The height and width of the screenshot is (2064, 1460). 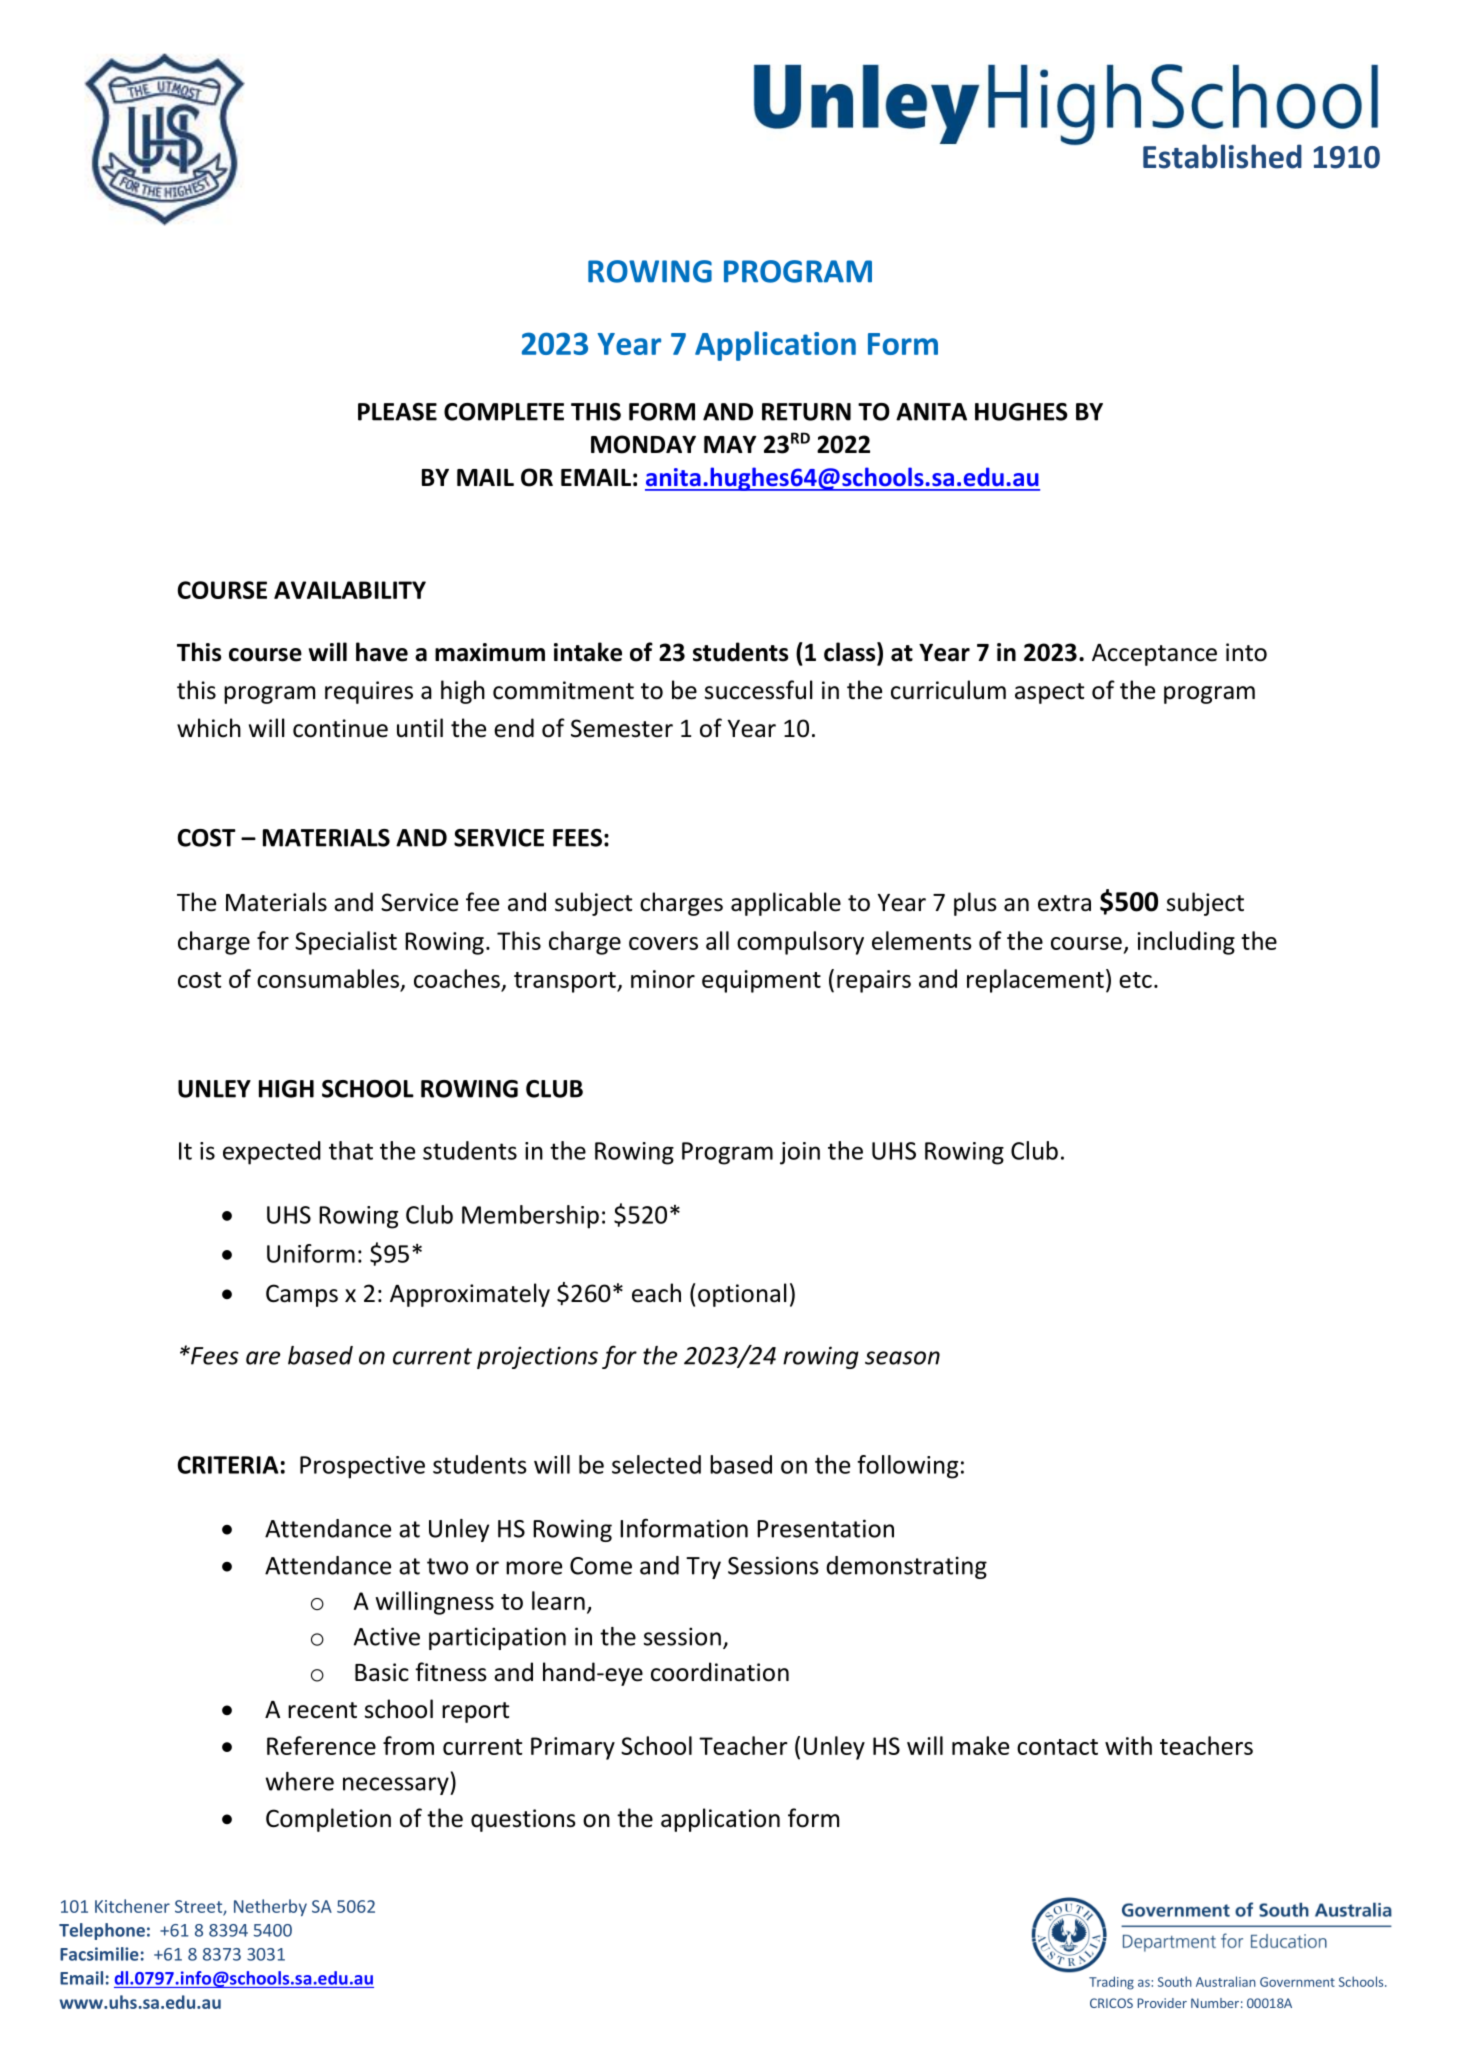 What do you see at coordinates (1135, 980) in the screenshot?
I see `etc` at bounding box center [1135, 980].
